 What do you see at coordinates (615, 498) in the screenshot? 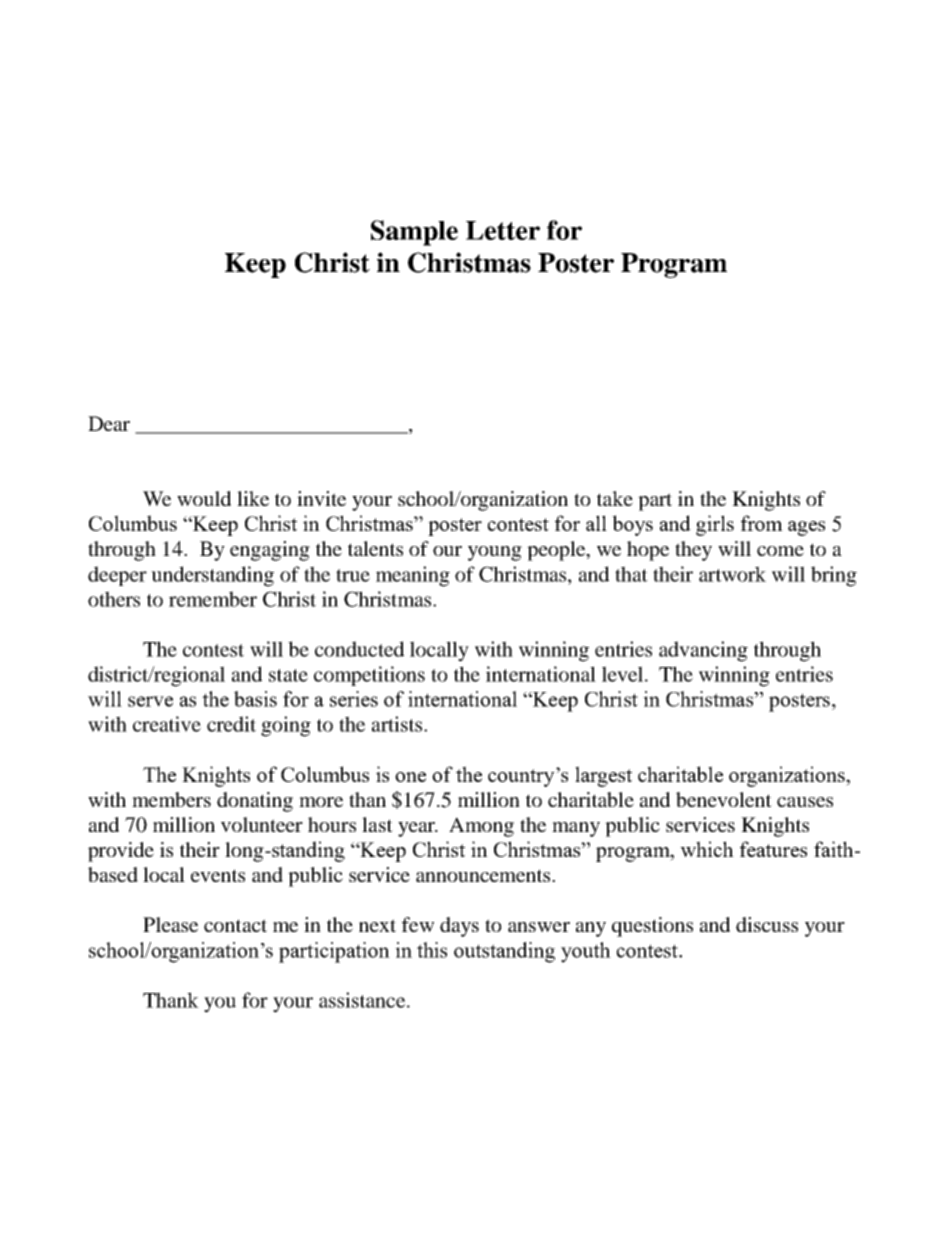
I see `take` at bounding box center [615, 498].
